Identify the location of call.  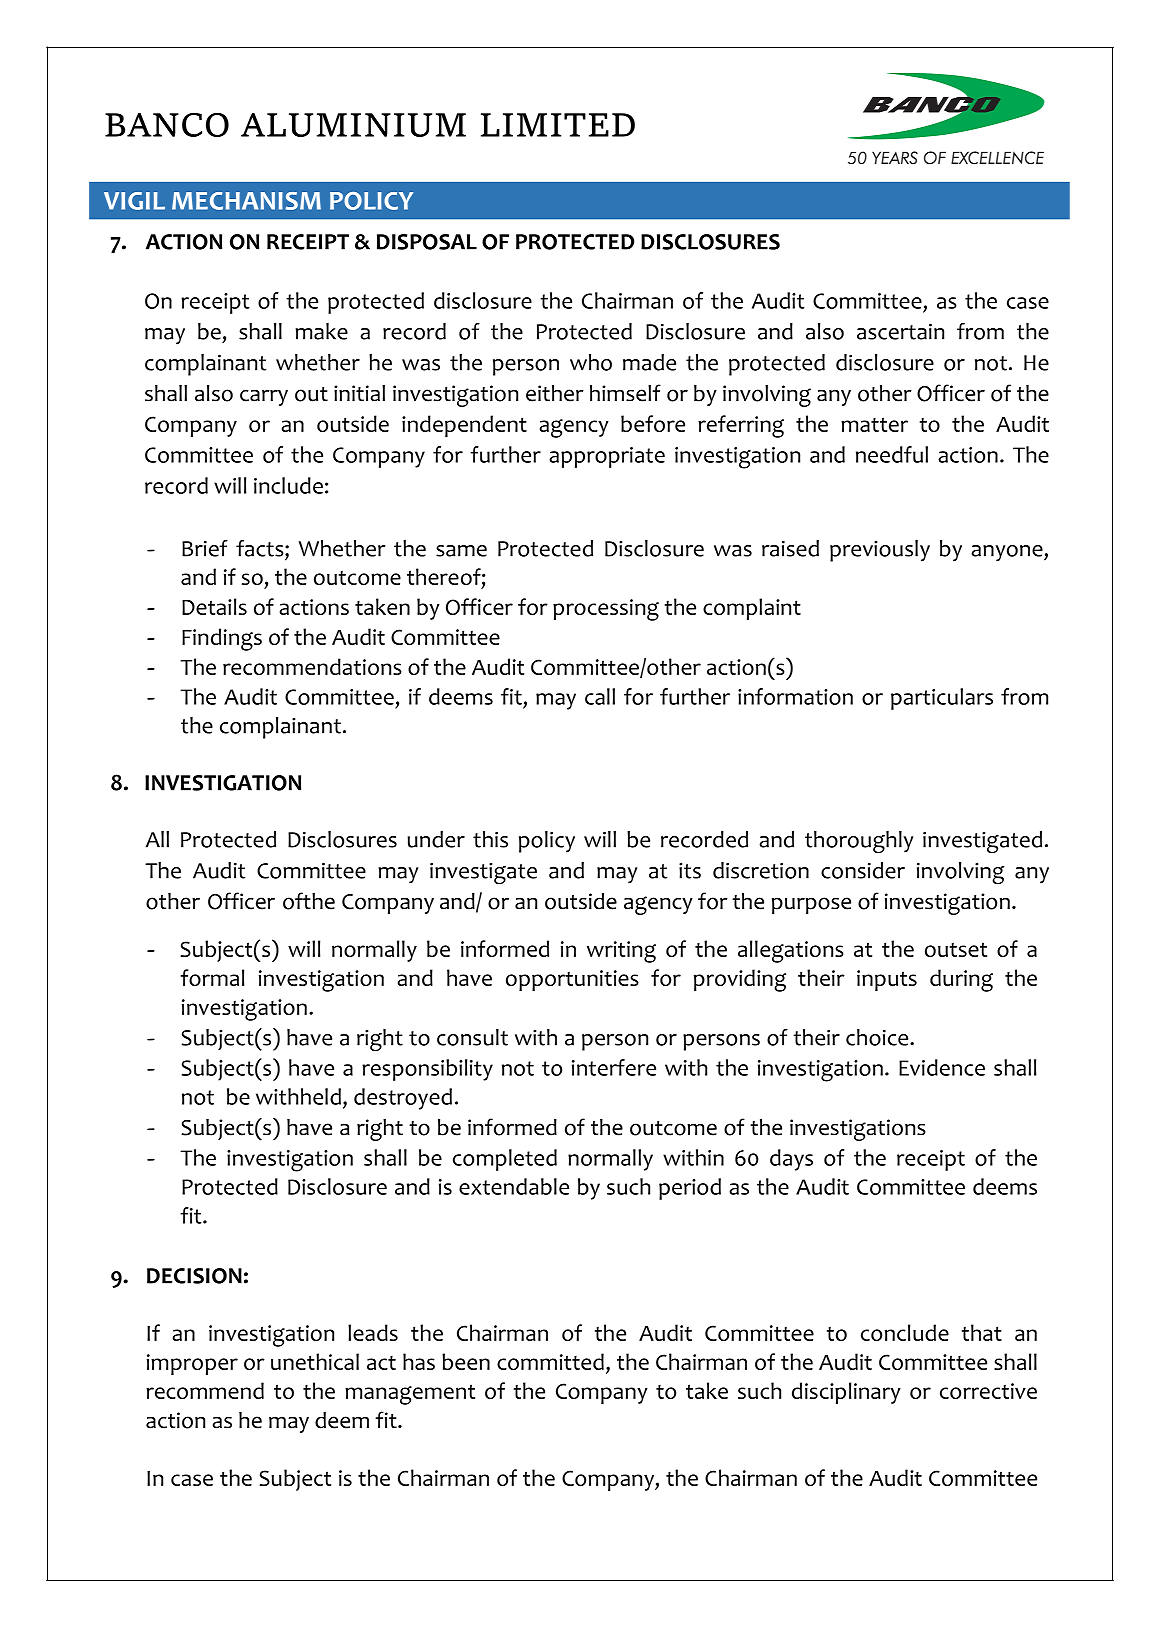
(600, 696).
